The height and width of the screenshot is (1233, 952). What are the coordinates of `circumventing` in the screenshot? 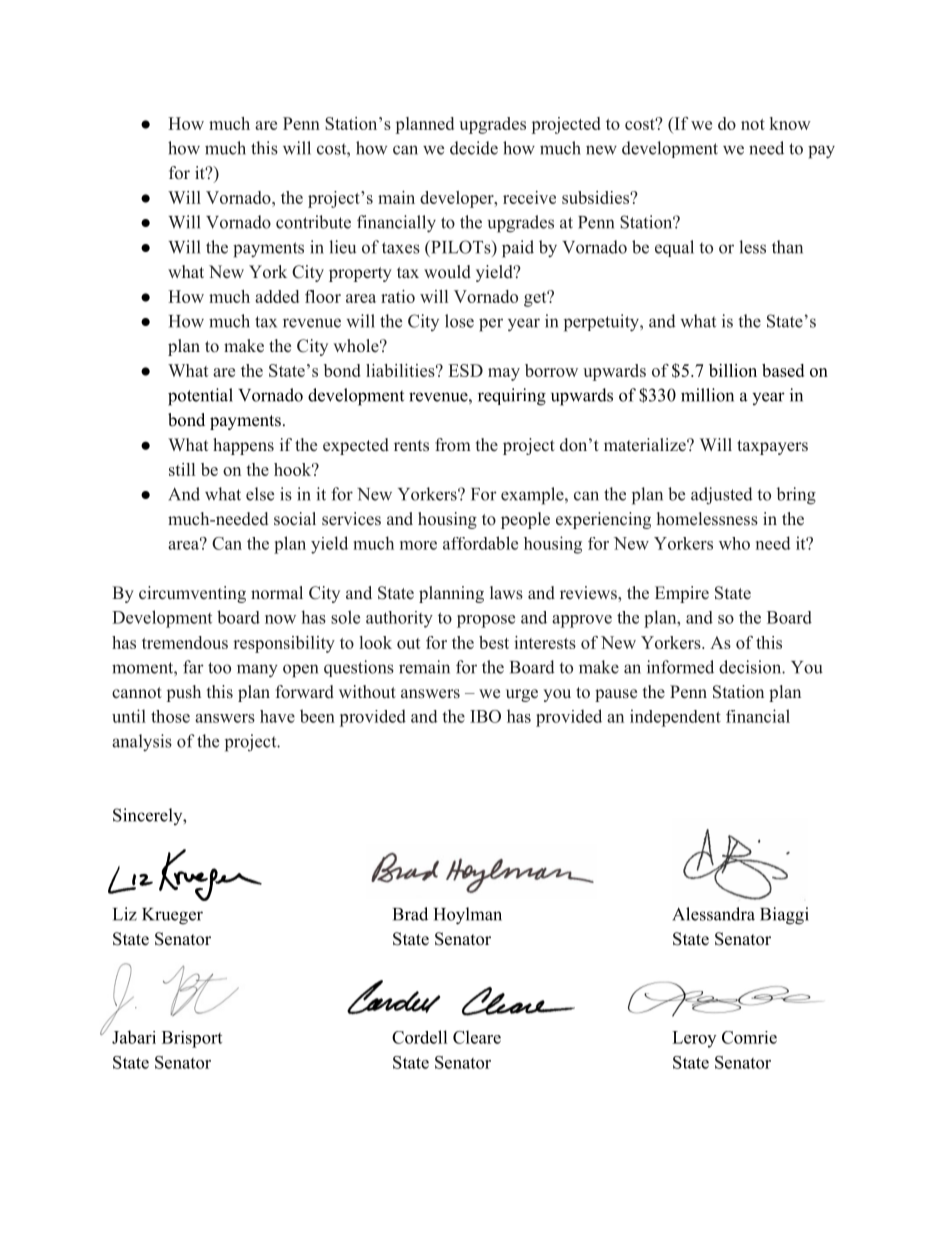 It's located at (192, 594).
